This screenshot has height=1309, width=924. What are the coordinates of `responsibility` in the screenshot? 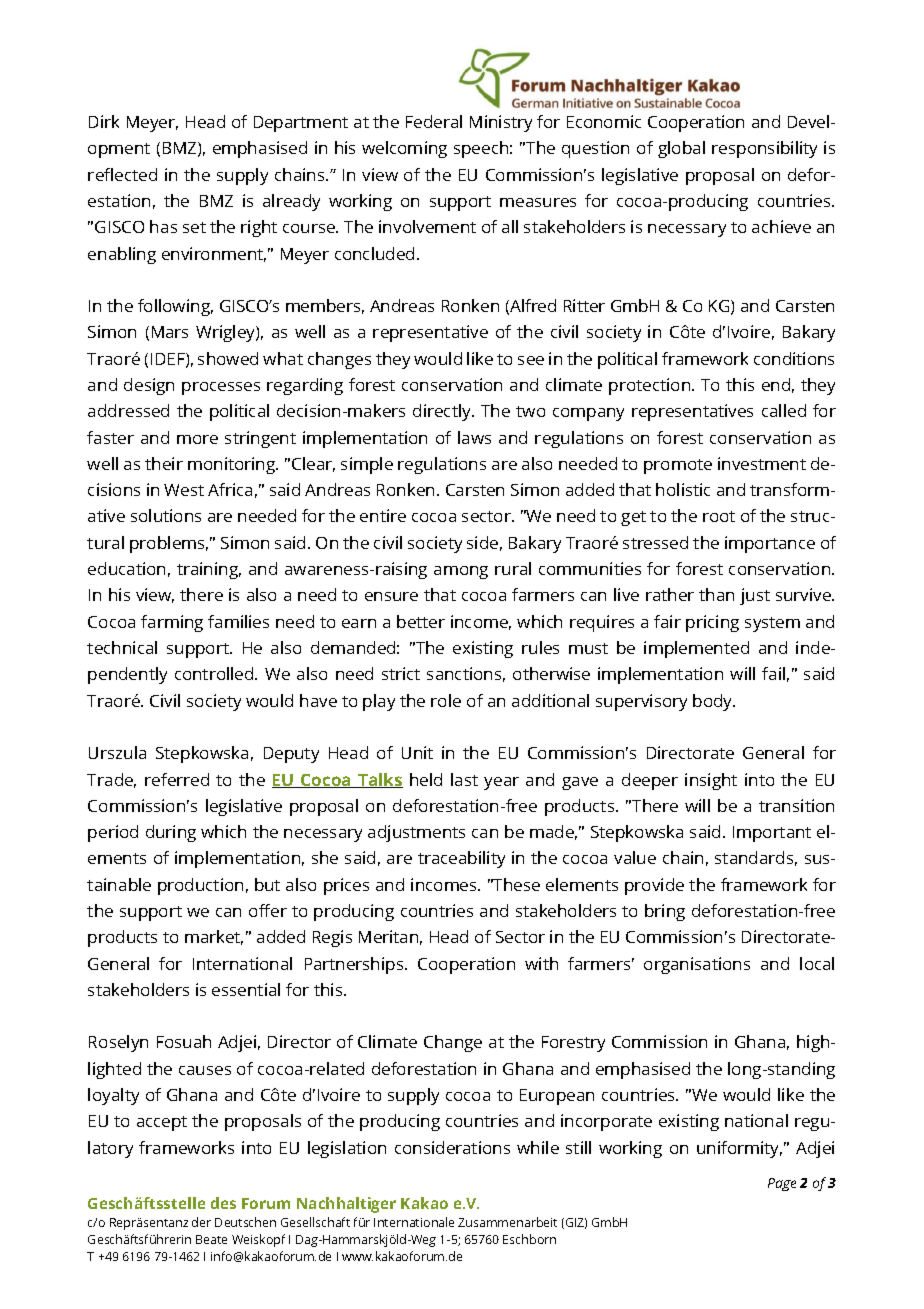 It's located at (764, 149).
